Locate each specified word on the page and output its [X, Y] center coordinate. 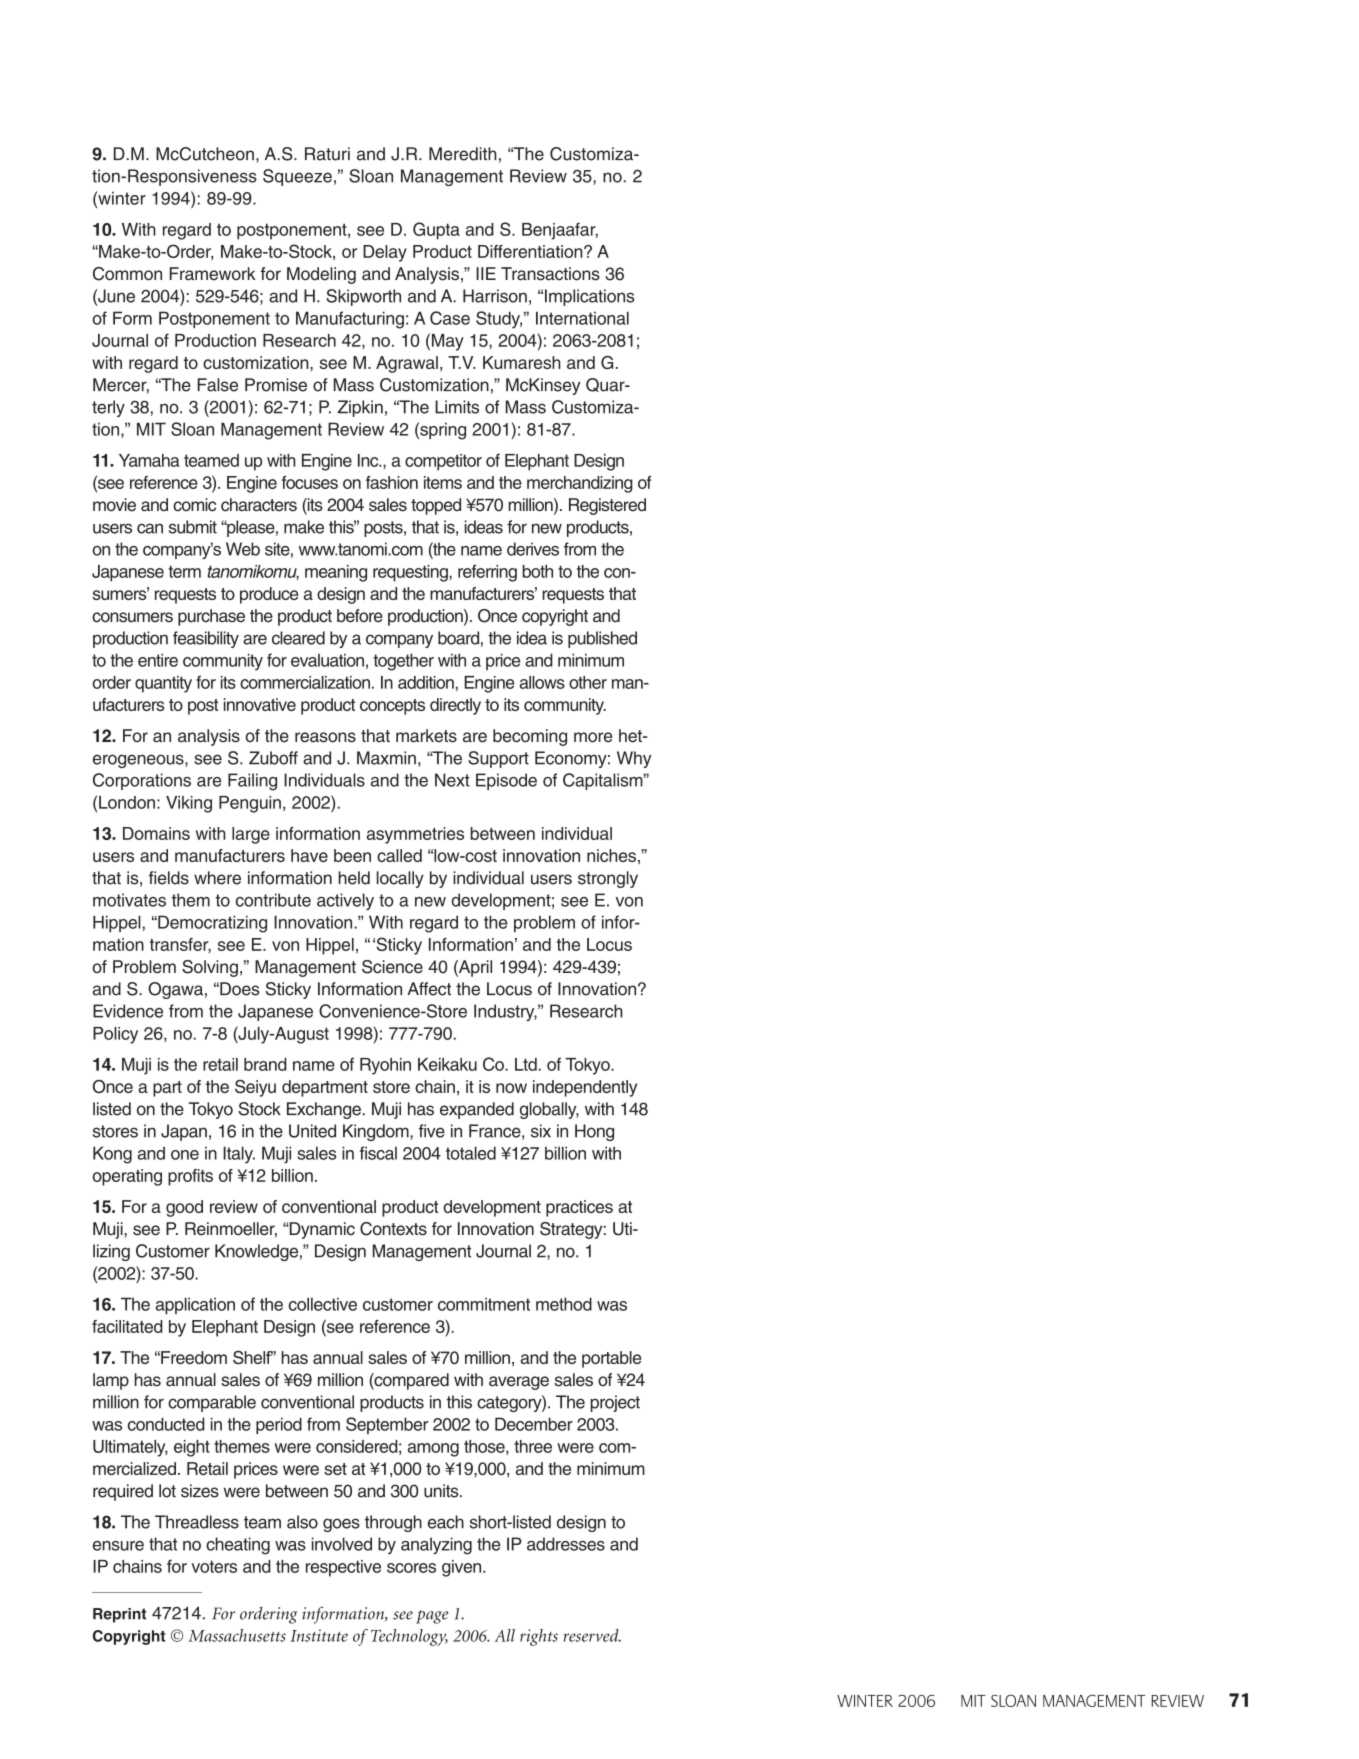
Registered [607, 506]
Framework [212, 274]
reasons [325, 737]
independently [585, 1088]
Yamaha [149, 460]
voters [214, 1566]
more [593, 737]
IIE [486, 273]
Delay [385, 253]
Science [392, 967]
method [564, 1304]
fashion [392, 482]
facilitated [127, 1326]
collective [323, 1304]
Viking [189, 804]
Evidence [128, 1011]
